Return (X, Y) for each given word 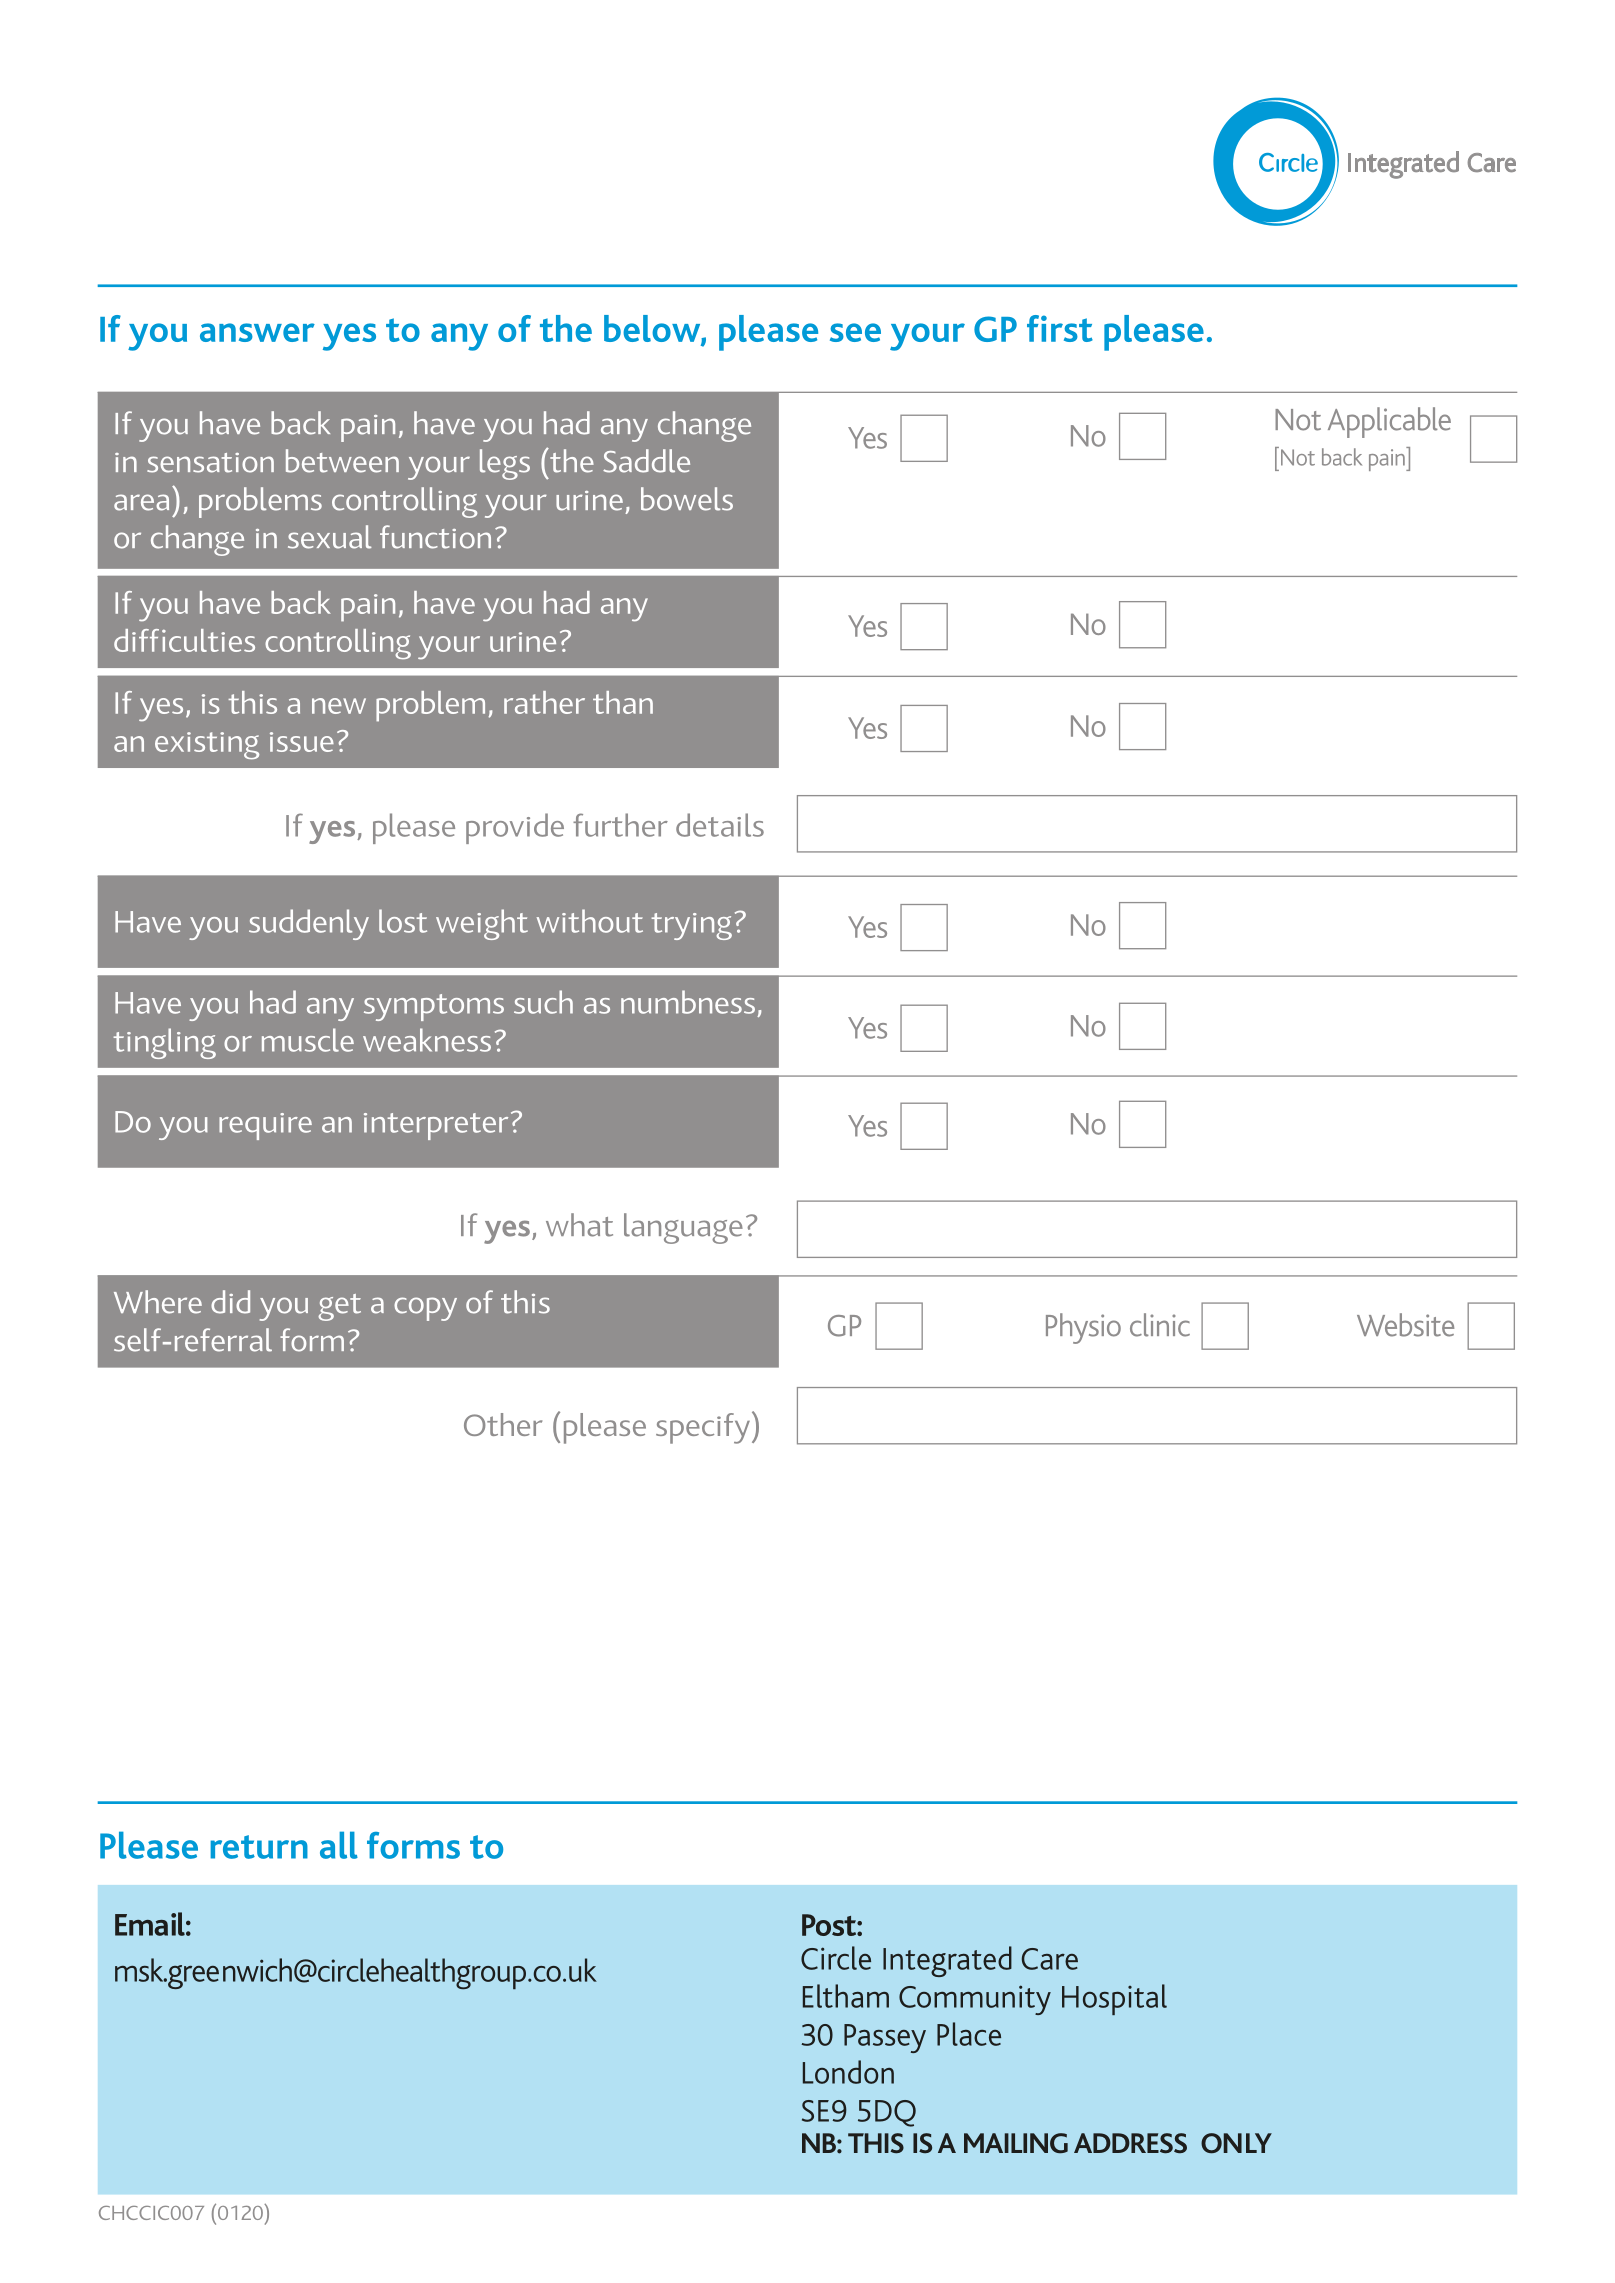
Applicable (1389, 422)
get (339, 1307)
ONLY (1236, 2143)
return (259, 1847)
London (848, 2072)
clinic (1160, 1325)
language (683, 1228)
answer (257, 332)
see (855, 332)
